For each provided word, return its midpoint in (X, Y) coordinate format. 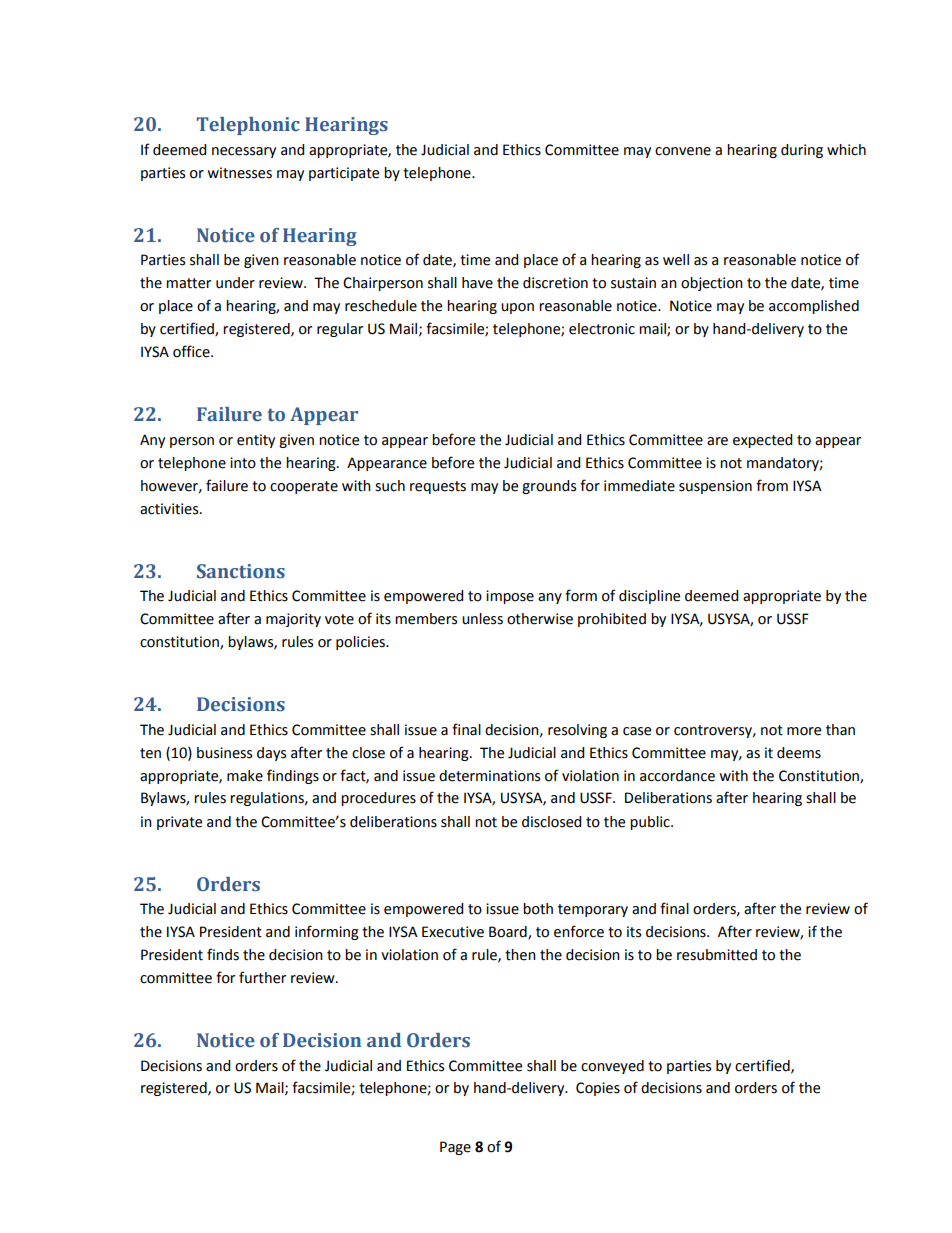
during (802, 151)
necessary (244, 152)
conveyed (612, 1067)
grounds (549, 487)
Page (455, 1148)
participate (344, 174)
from (772, 485)
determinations (489, 776)
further (262, 977)
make (245, 776)
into (243, 463)
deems (799, 753)
